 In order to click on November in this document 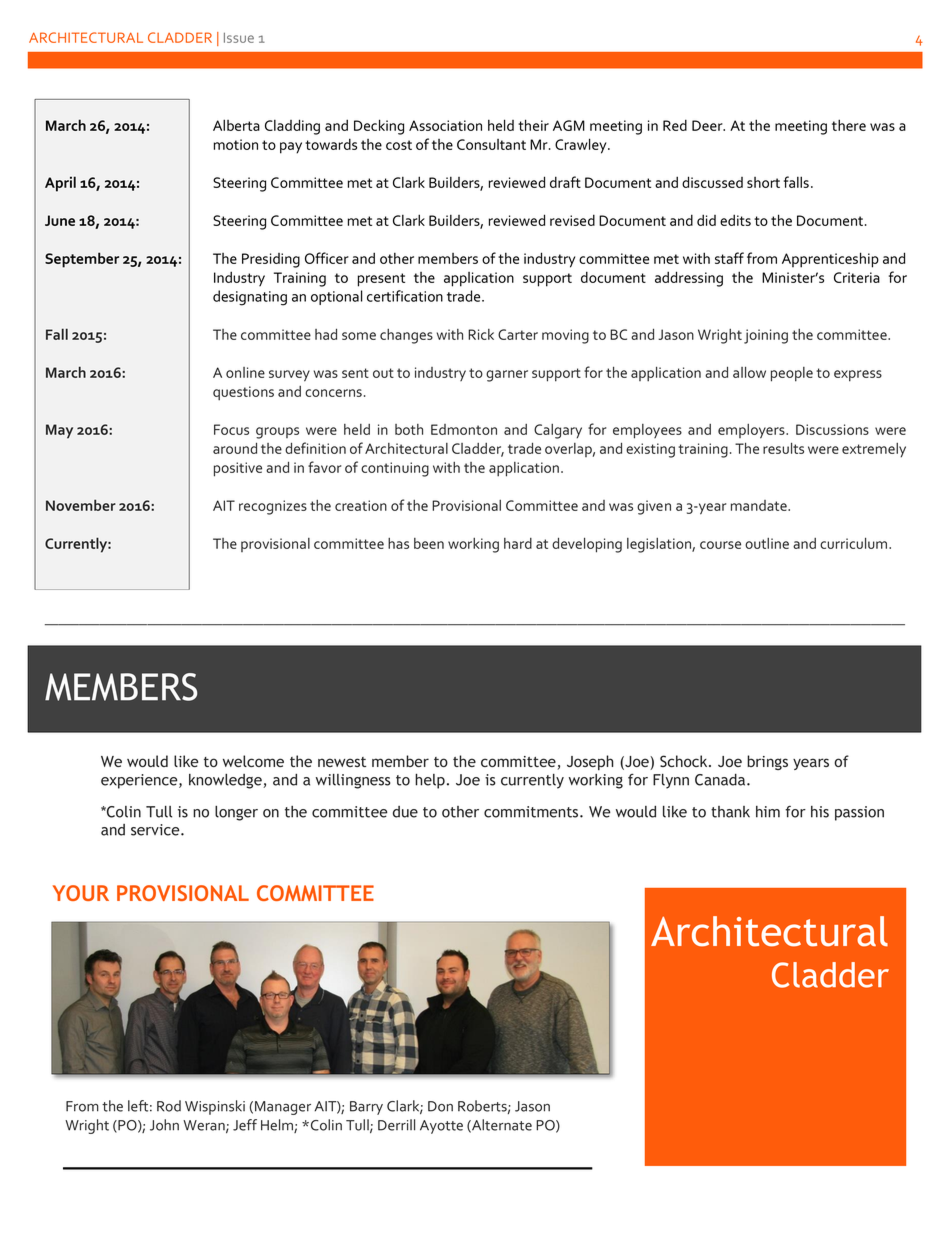, I will do `click(81, 505)`.
